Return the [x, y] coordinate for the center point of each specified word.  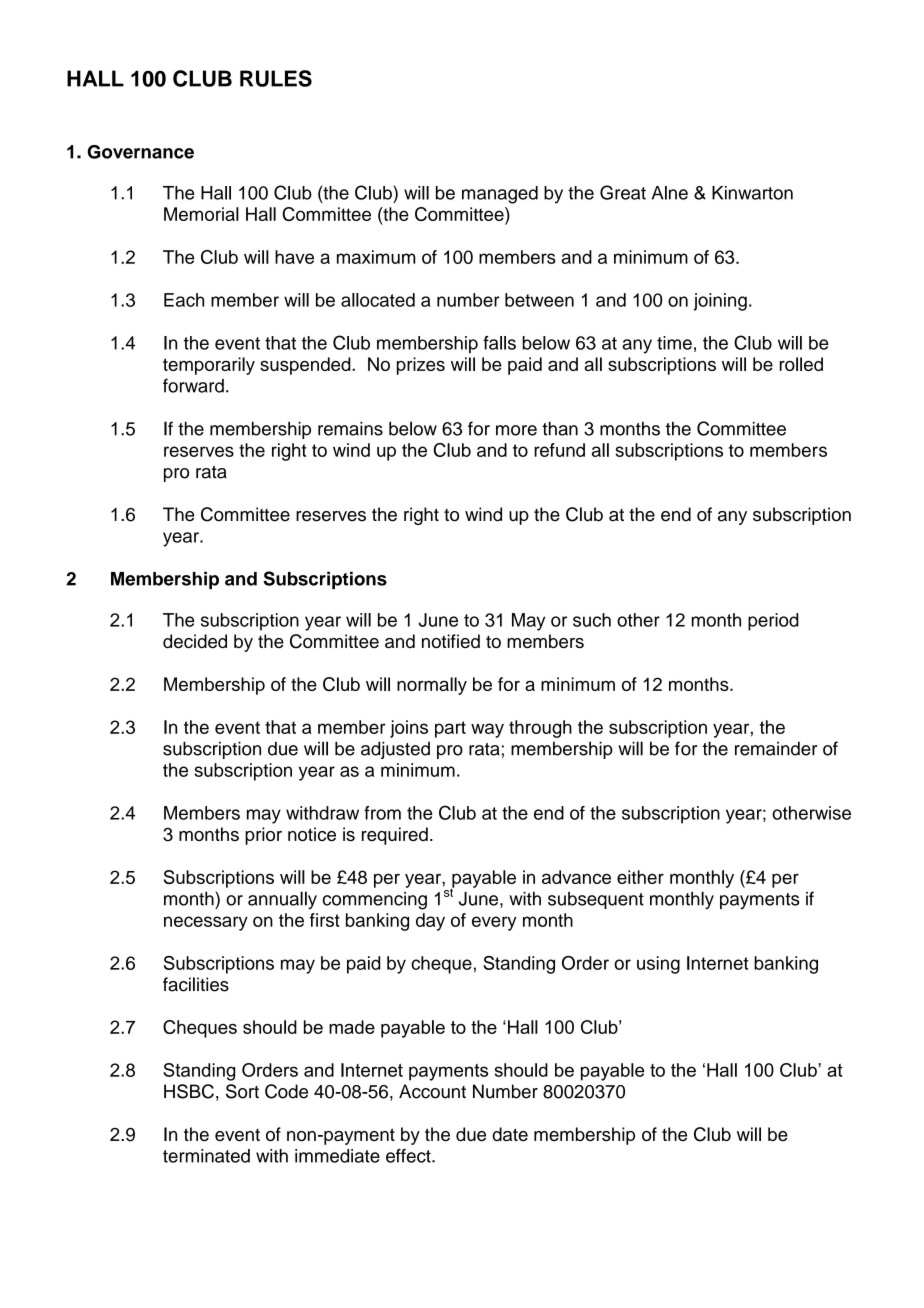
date [510, 1134]
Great [623, 192]
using [658, 965]
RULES [276, 78]
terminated [206, 1156]
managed [500, 195]
